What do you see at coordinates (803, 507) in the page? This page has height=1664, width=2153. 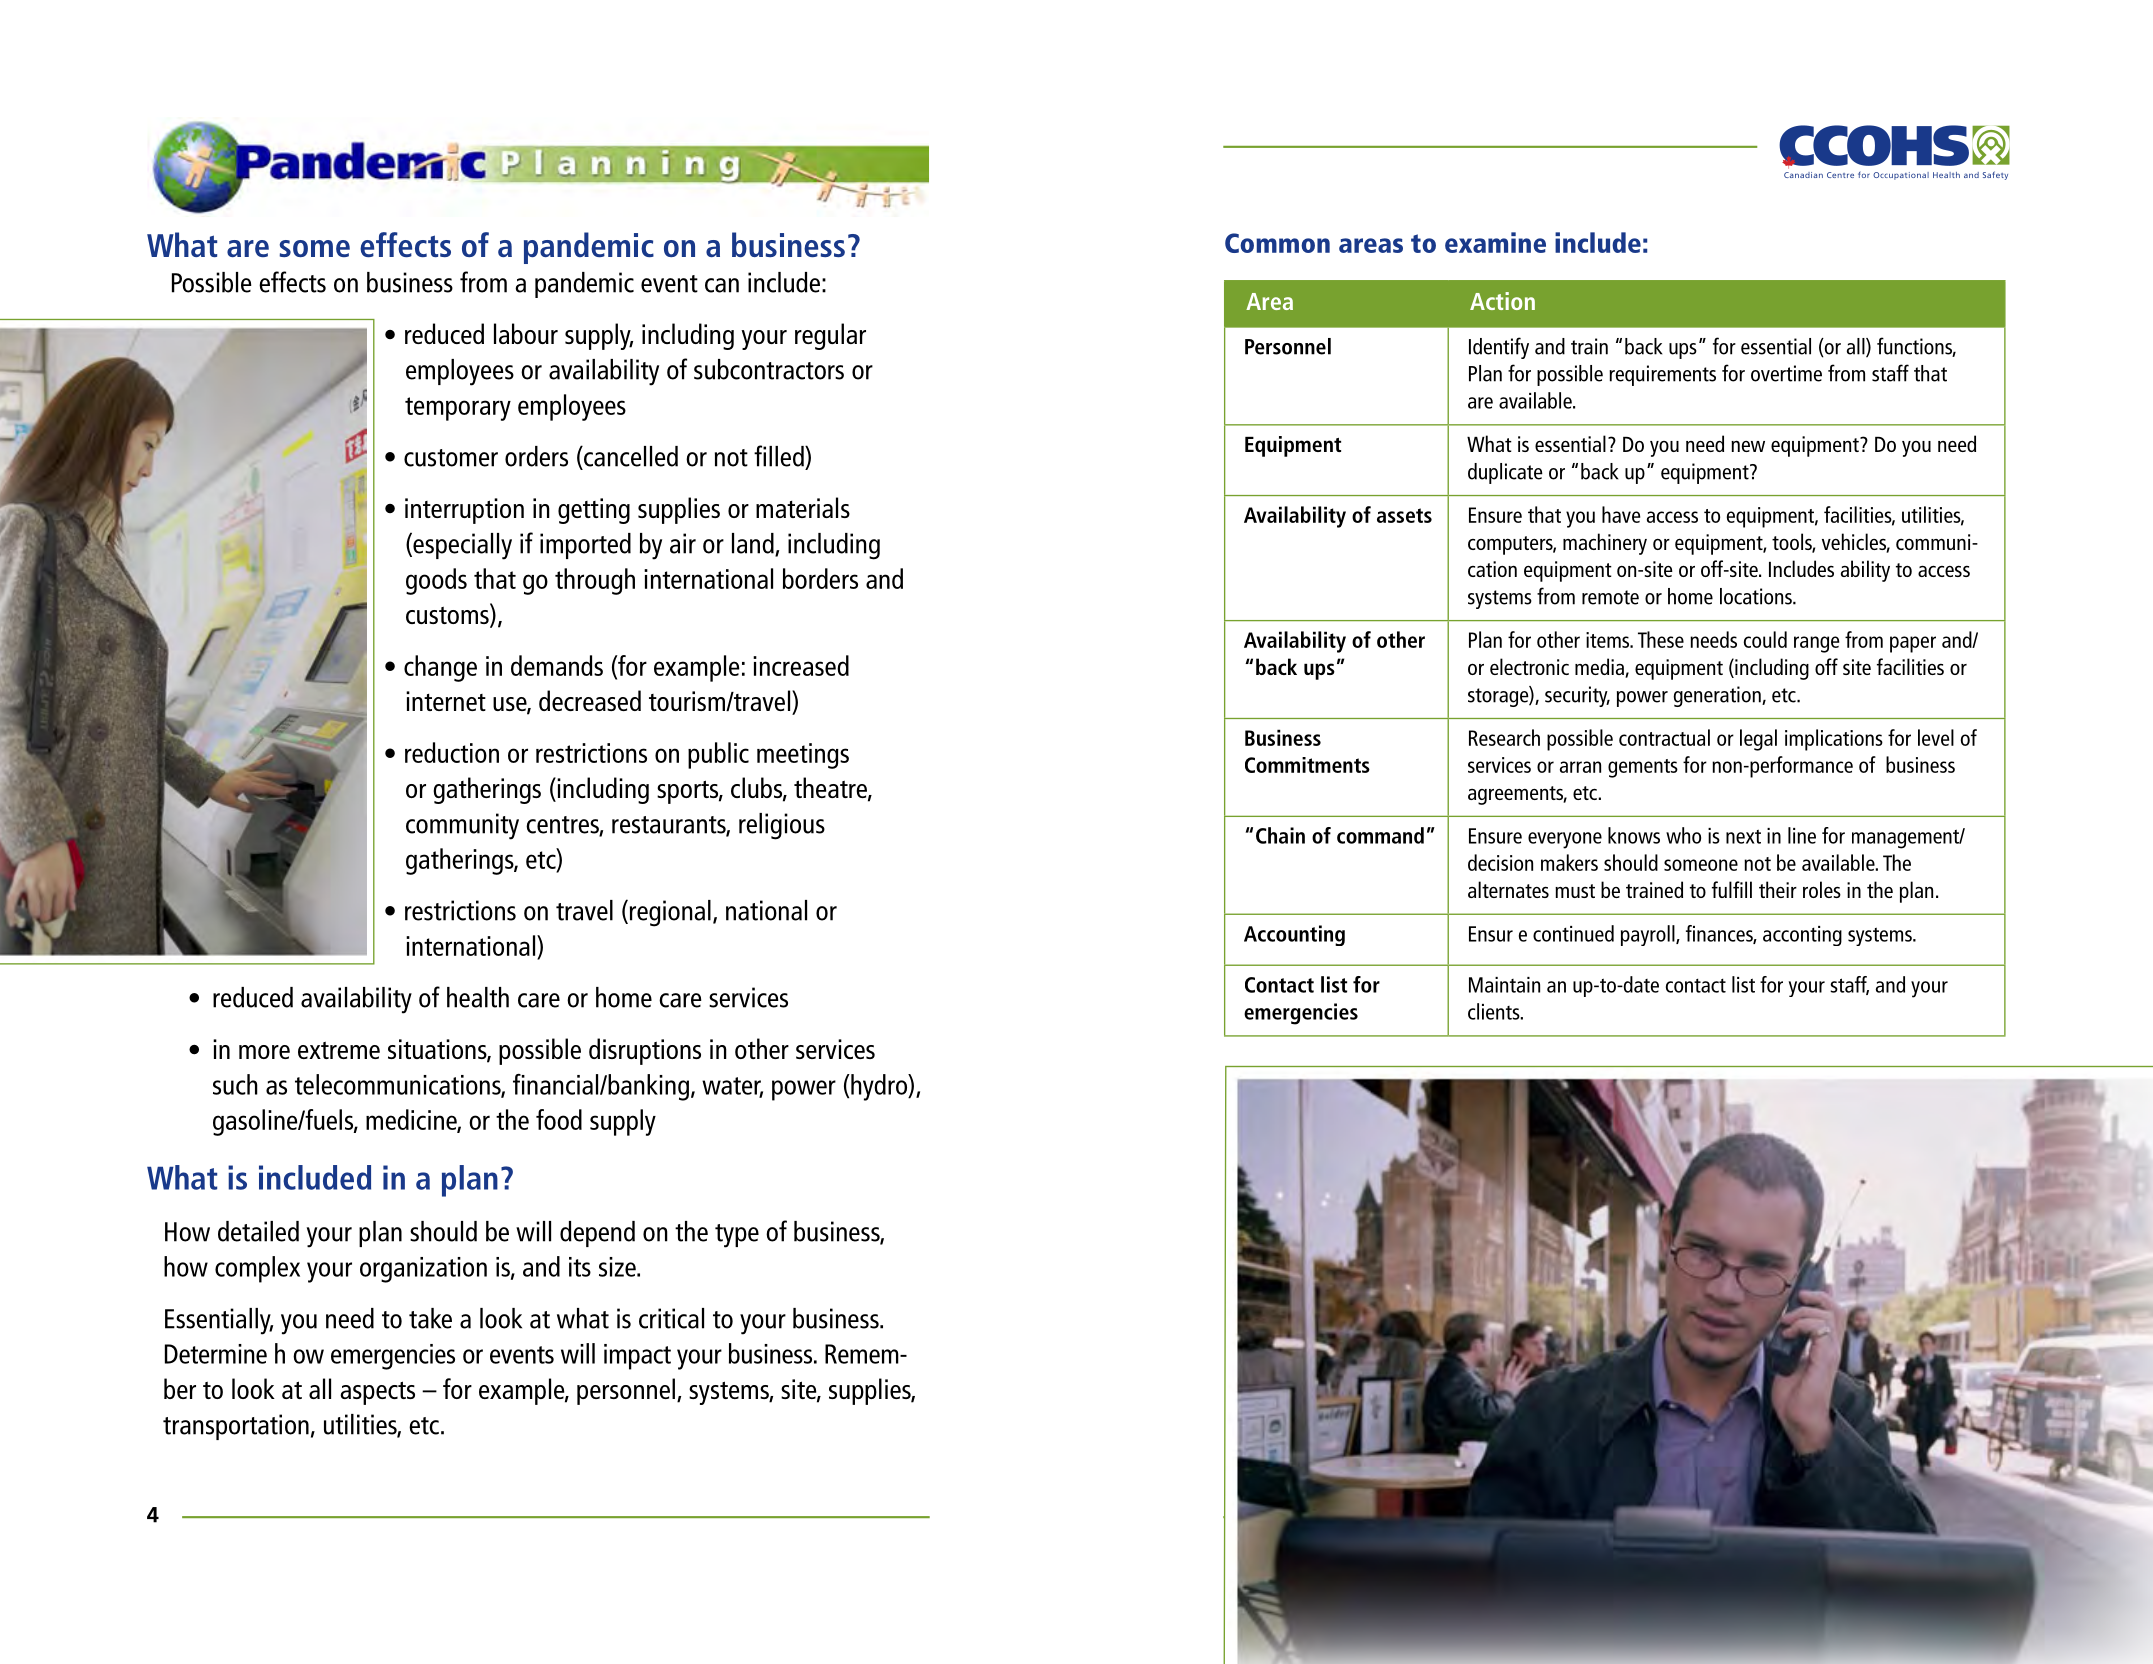 I see `materials` at bounding box center [803, 507].
